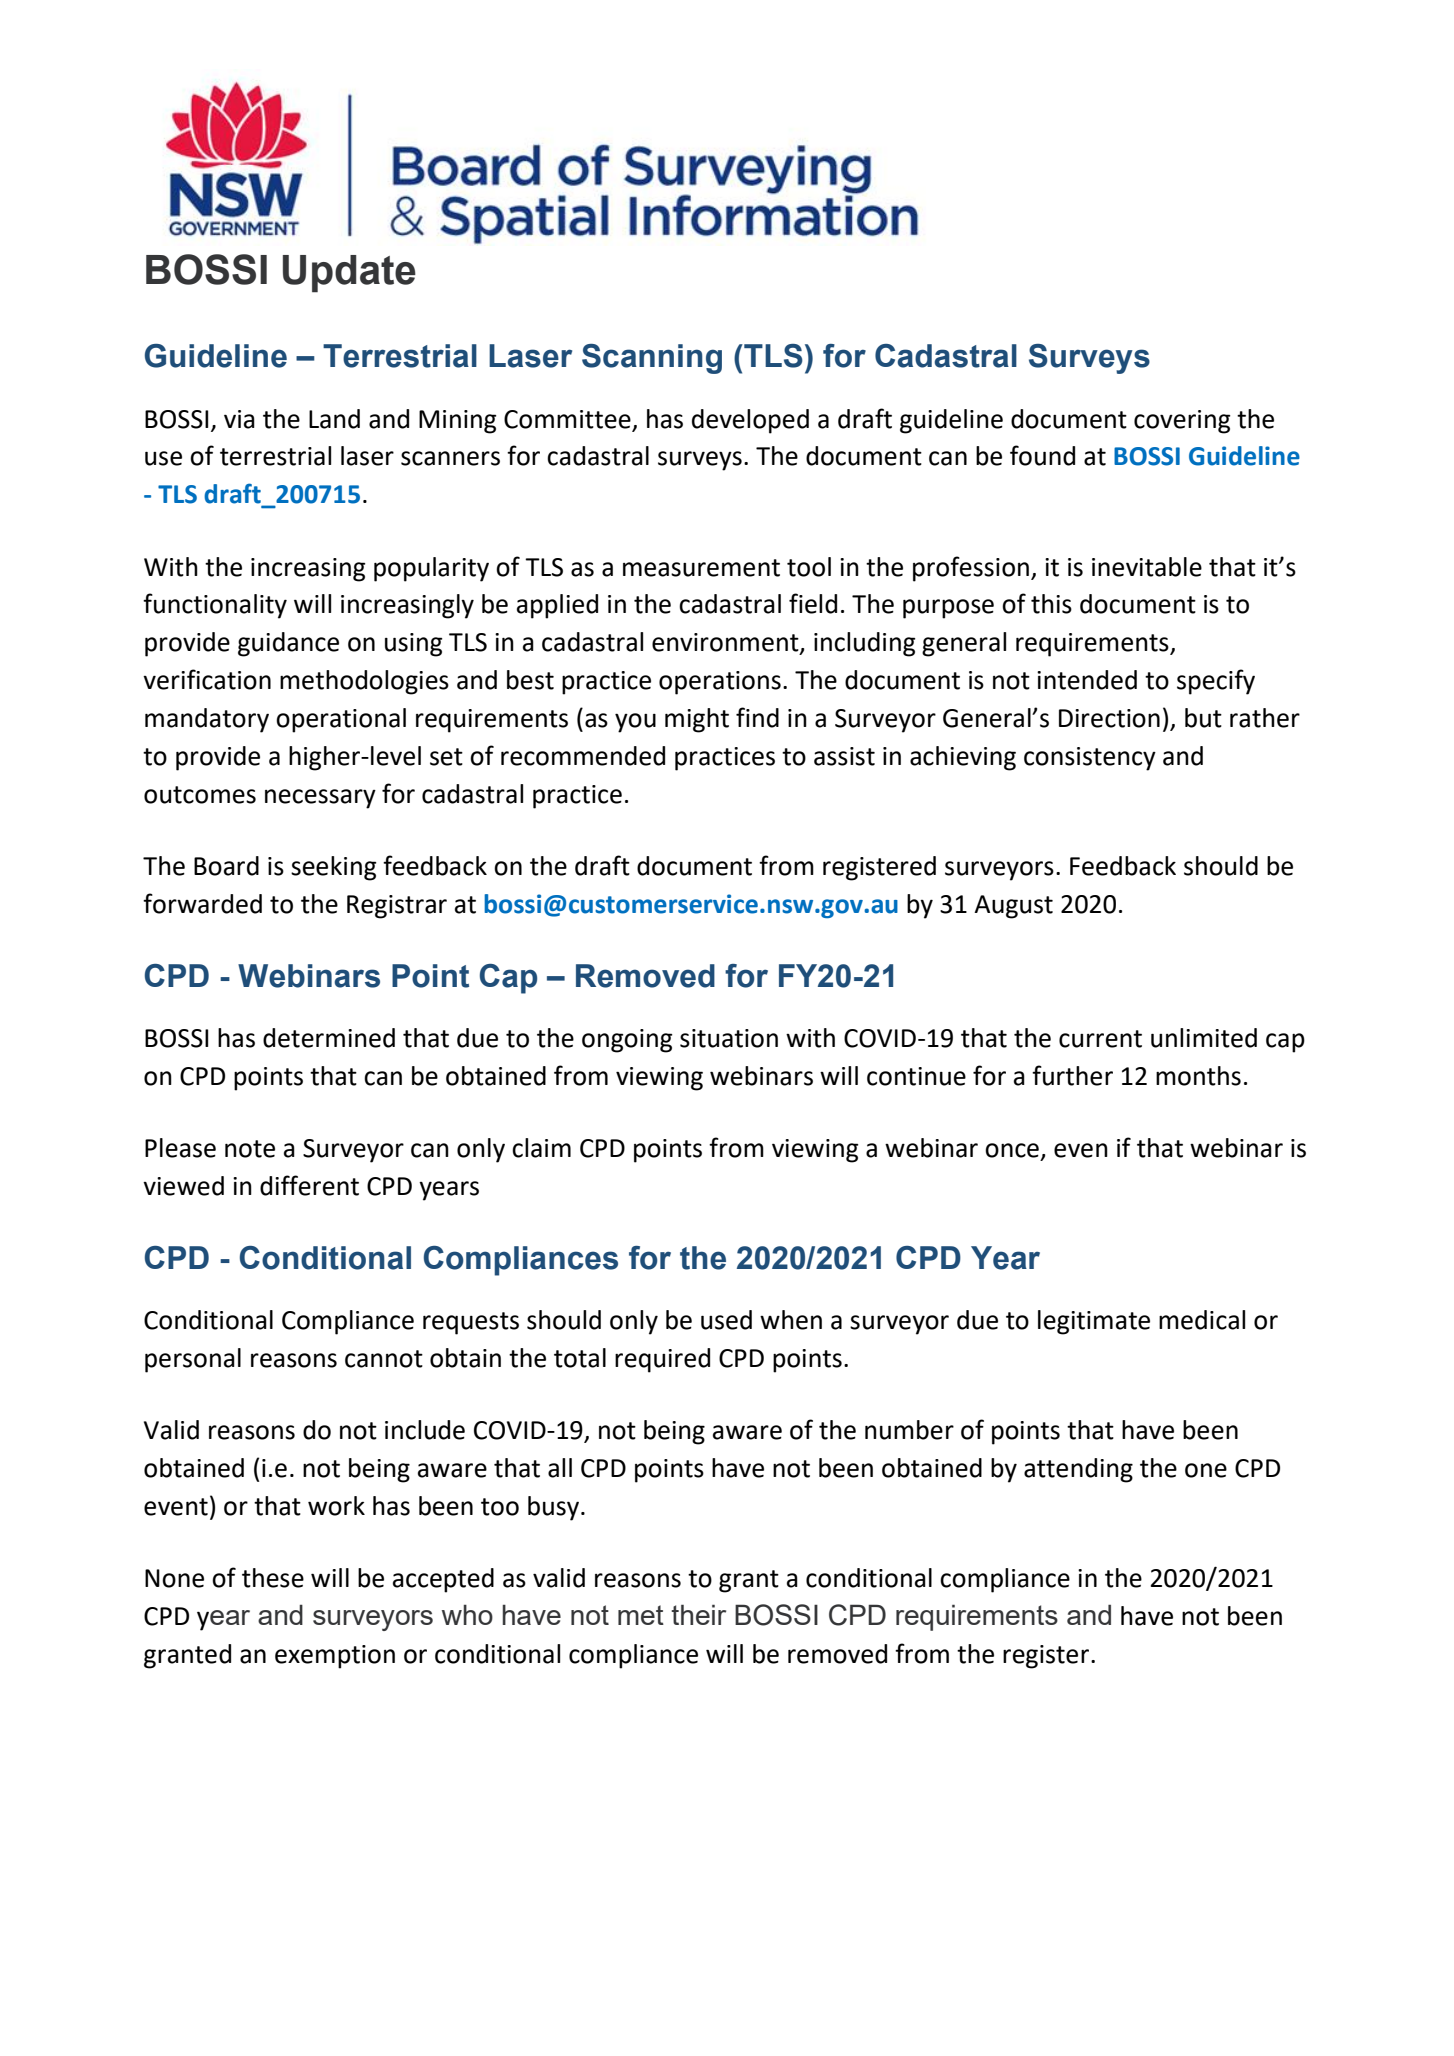 Image resolution: width=1454 pixels, height=2056 pixels. I want to click on Scanning, so click(652, 359).
